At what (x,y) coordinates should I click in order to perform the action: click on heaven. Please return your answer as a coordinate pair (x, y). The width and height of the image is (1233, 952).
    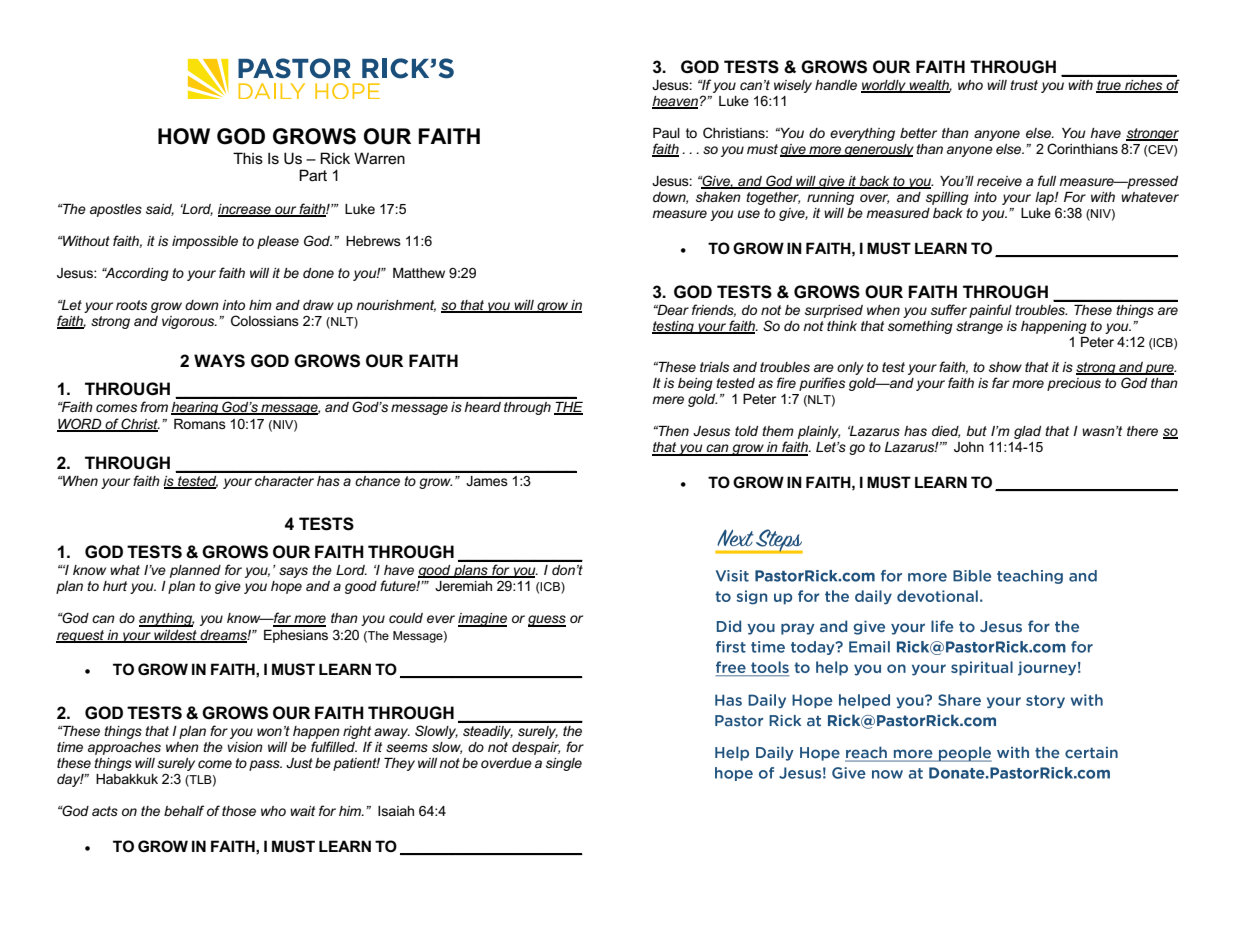
    Looking at the image, I should click on (675, 102).
